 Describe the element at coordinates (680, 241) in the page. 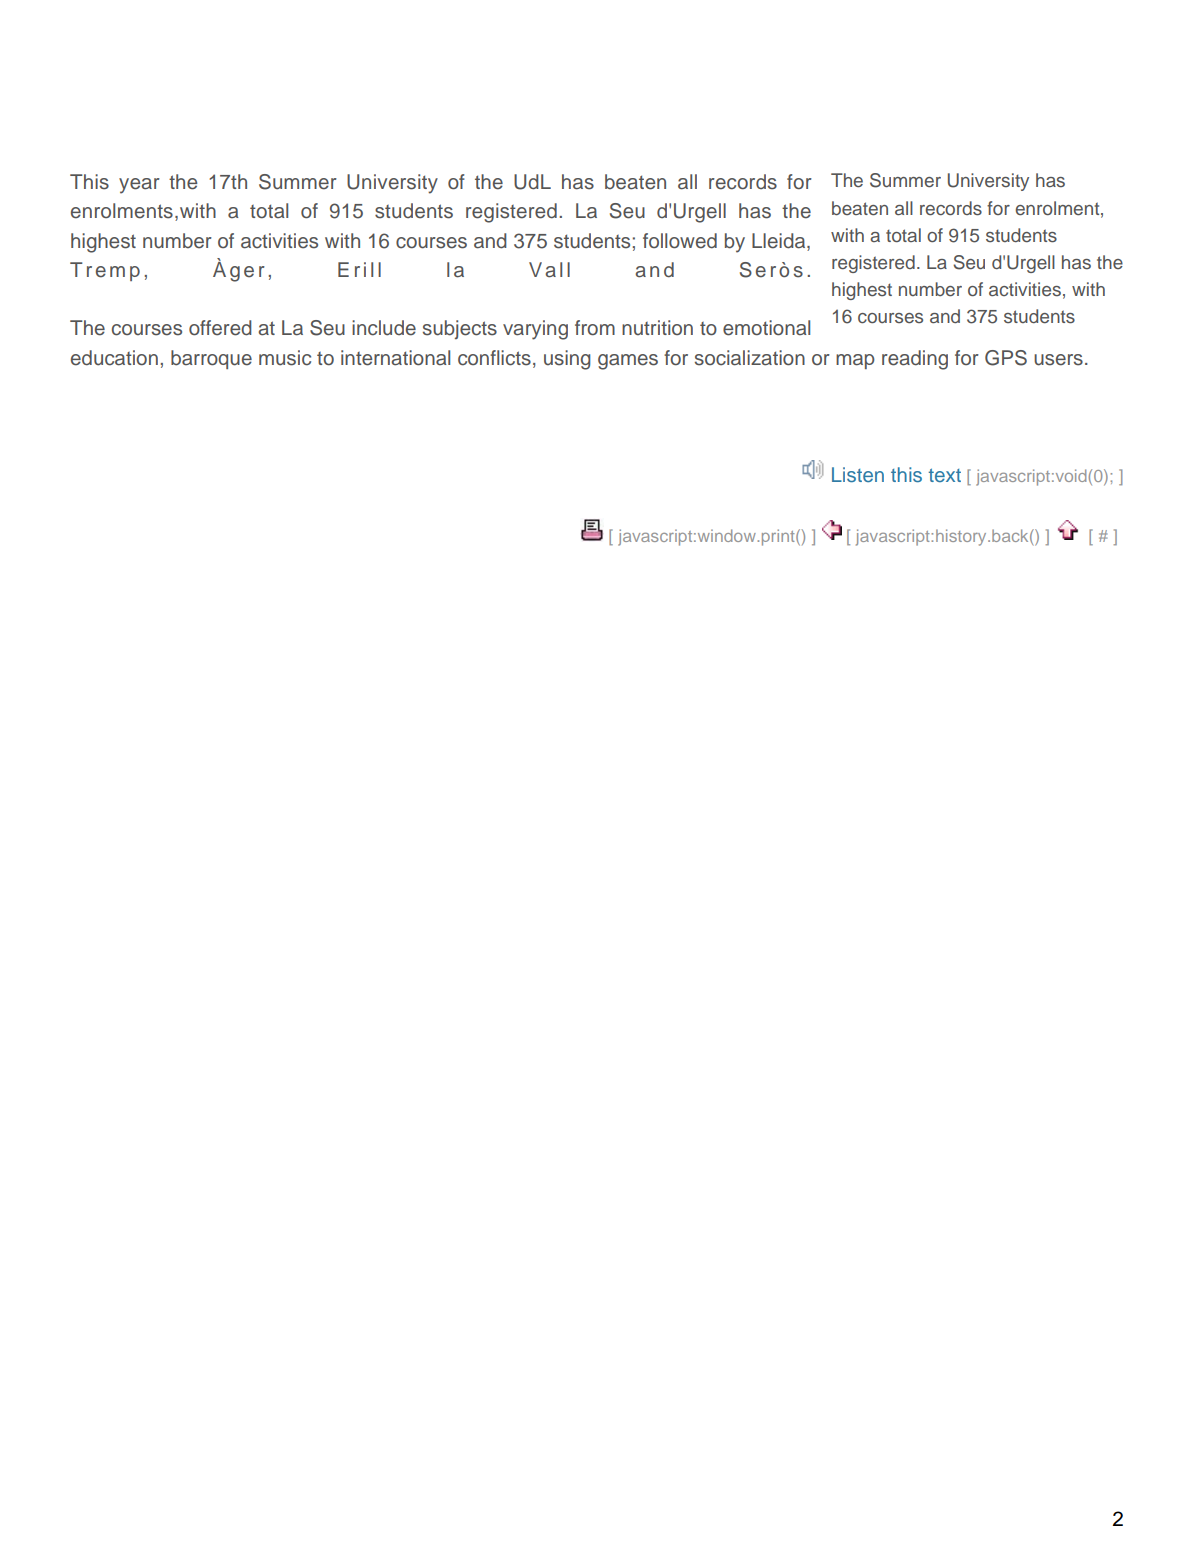

I see `followed` at that location.
